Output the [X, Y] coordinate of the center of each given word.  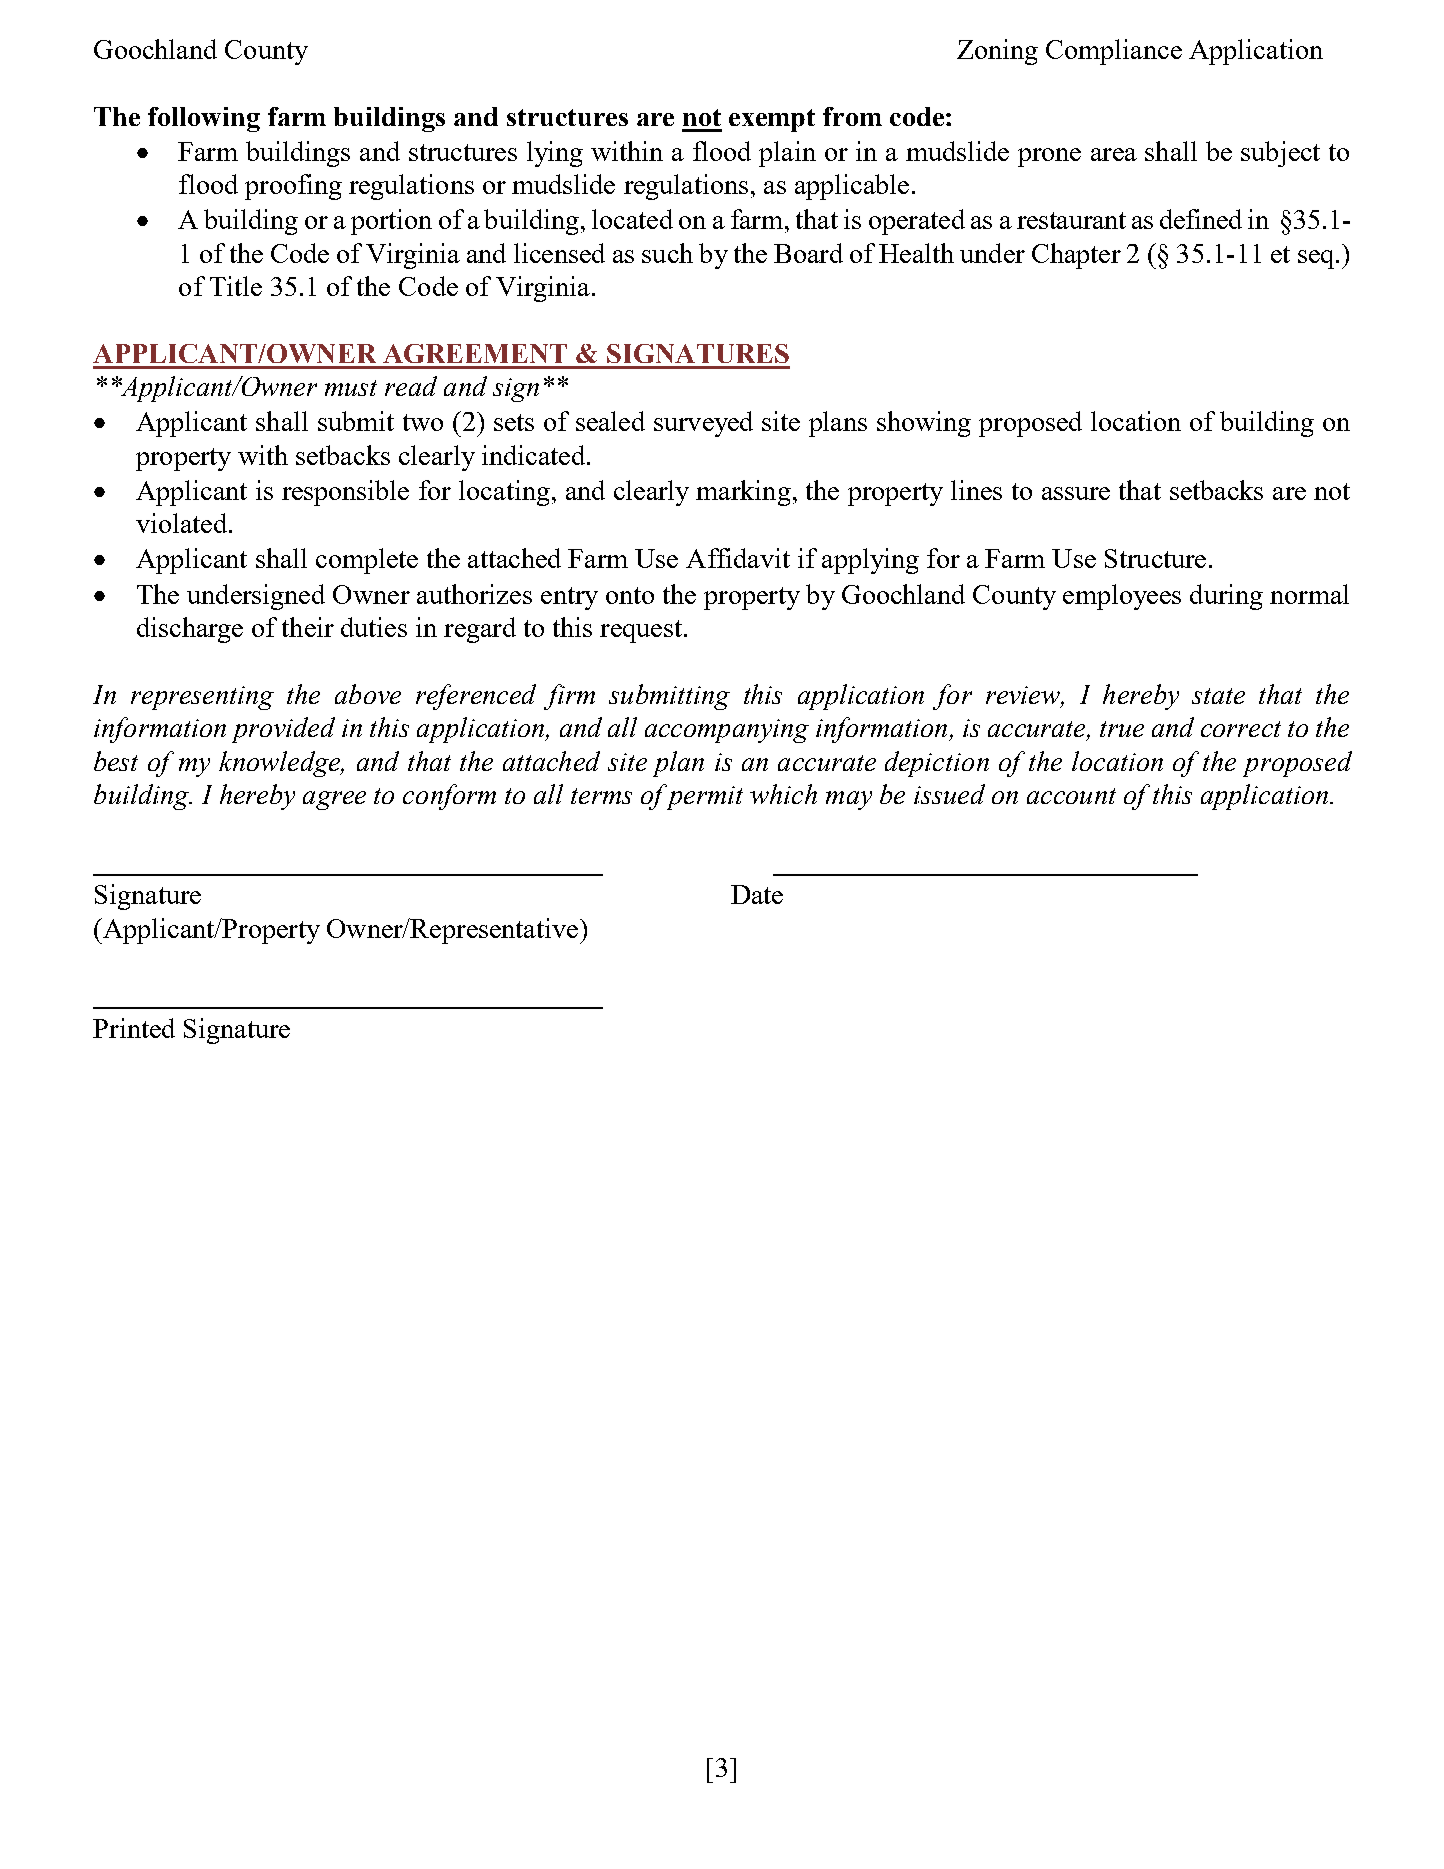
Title [236, 286]
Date [757, 894]
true [1122, 729]
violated [183, 523]
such [667, 253]
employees [1122, 597]
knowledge [280, 764]
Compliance [1114, 52]
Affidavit [738, 558]
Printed [134, 1028]
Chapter [1076, 256]
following [204, 119]
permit [703, 797]
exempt [772, 120]
